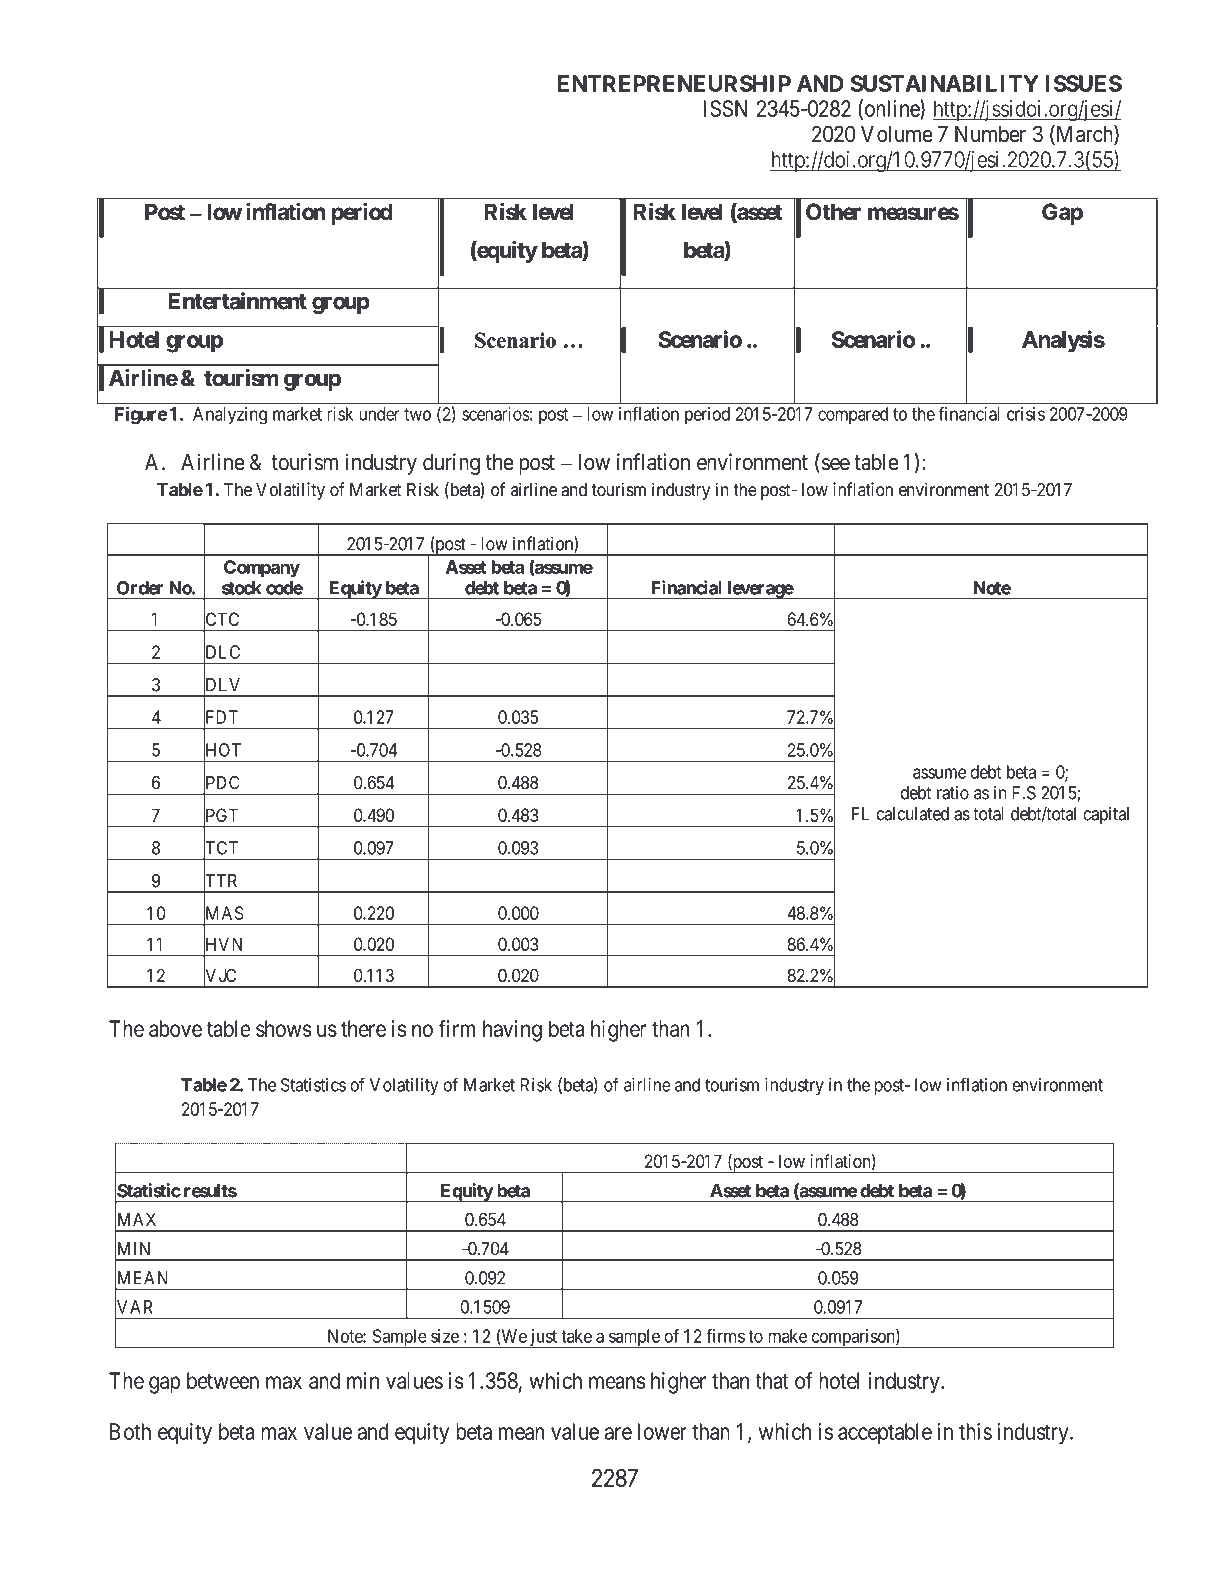 This document has height=1591, width=1229. What do you see at coordinates (284, 1028) in the document?
I see `shows` at bounding box center [284, 1028].
